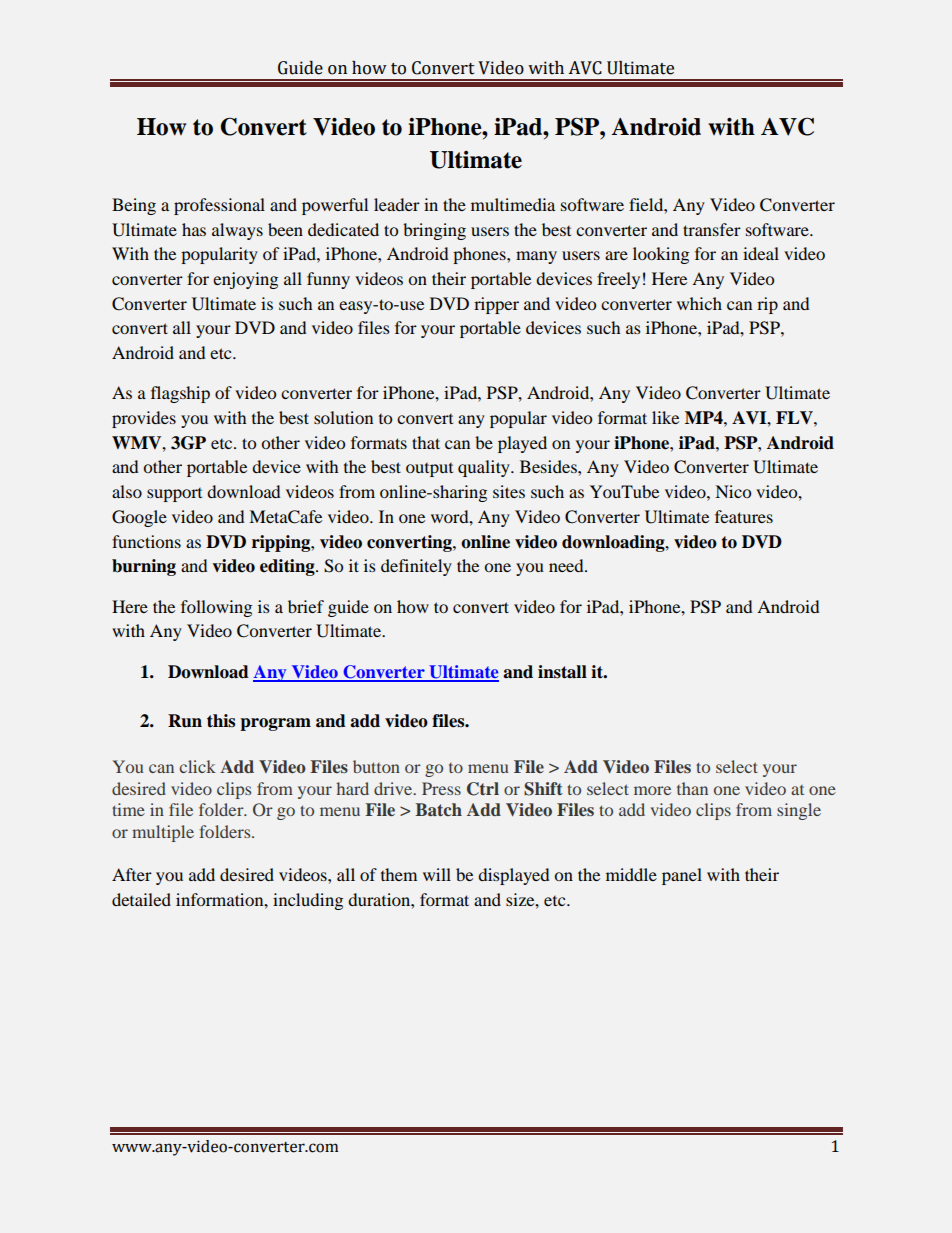  Describe the element at coordinates (692, 788) in the document. I see `than` at that location.
